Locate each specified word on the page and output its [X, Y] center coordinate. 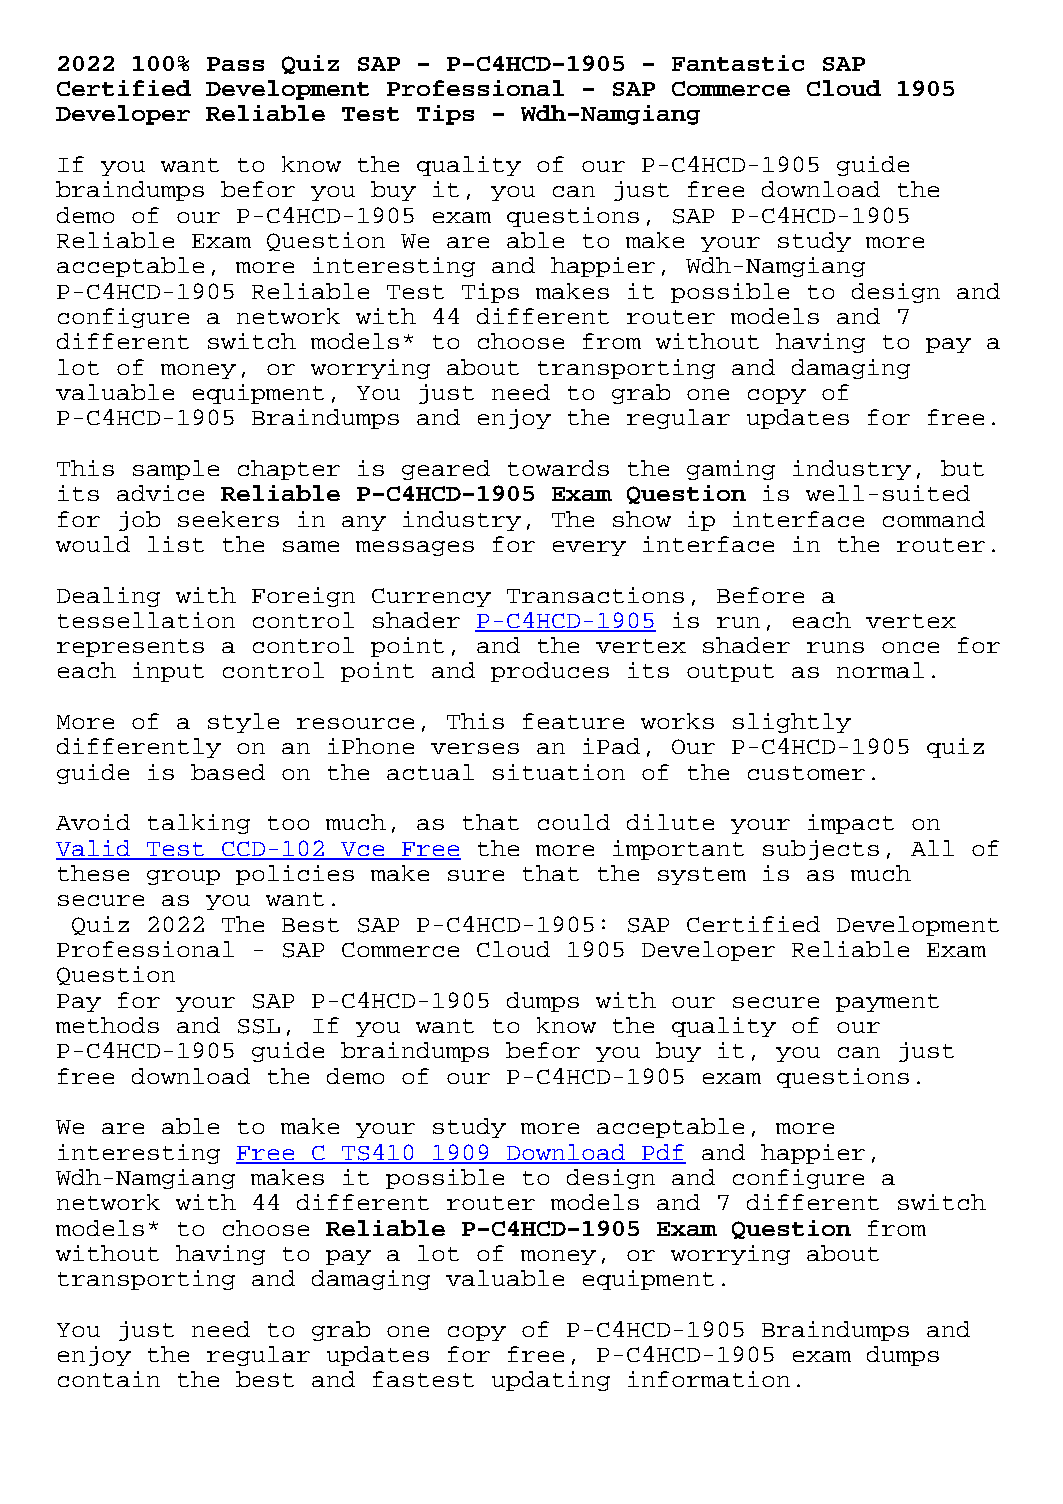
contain [109, 1379]
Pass [235, 64]
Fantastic [738, 63]
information [709, 1379]
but [962, 468]
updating [551, 1381]
